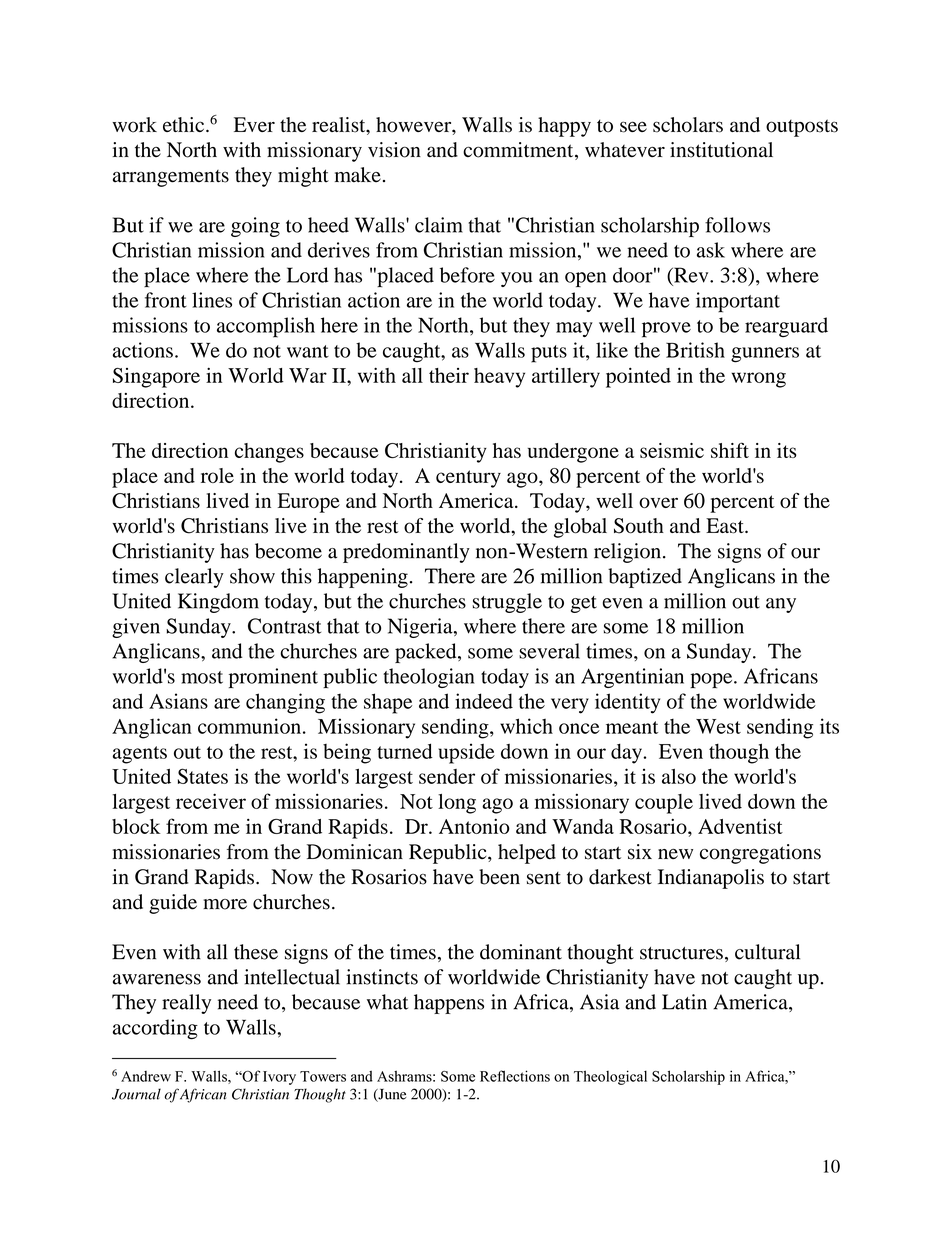 The height and width of the image is (1233, 952). I want to click on institutional, so click(721, 150).
